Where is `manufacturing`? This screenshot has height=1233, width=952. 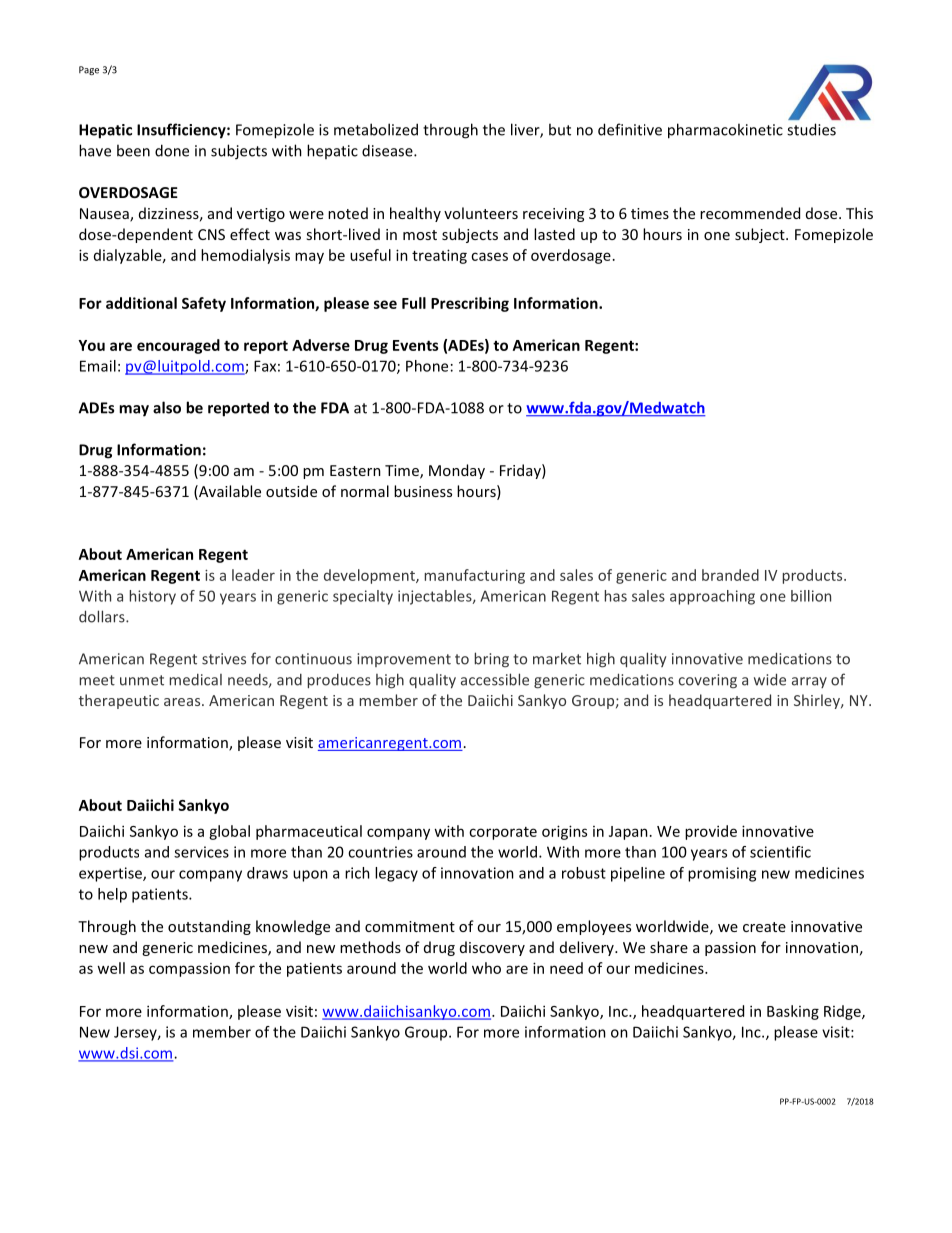 manufacturing is located at coordinates (475, 576).
